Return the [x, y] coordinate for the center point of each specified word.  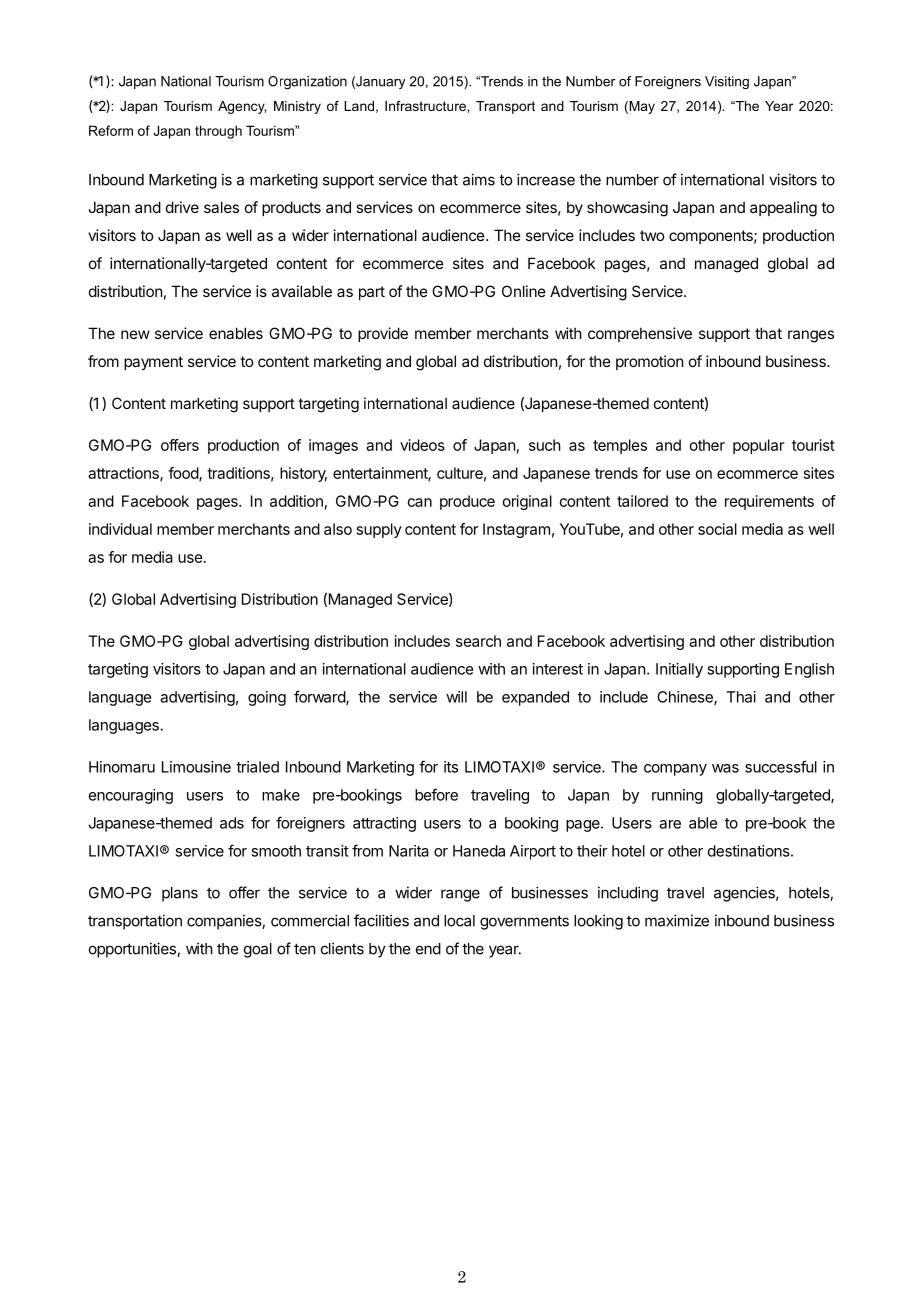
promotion [649, 362]
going [267, 698]
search [478, 641]
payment [153, 363]
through [218, 132]
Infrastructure [426, 106]
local [459, 921]
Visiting [727, 82]
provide [383, 334]
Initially [679, 670]
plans [180, 894]
